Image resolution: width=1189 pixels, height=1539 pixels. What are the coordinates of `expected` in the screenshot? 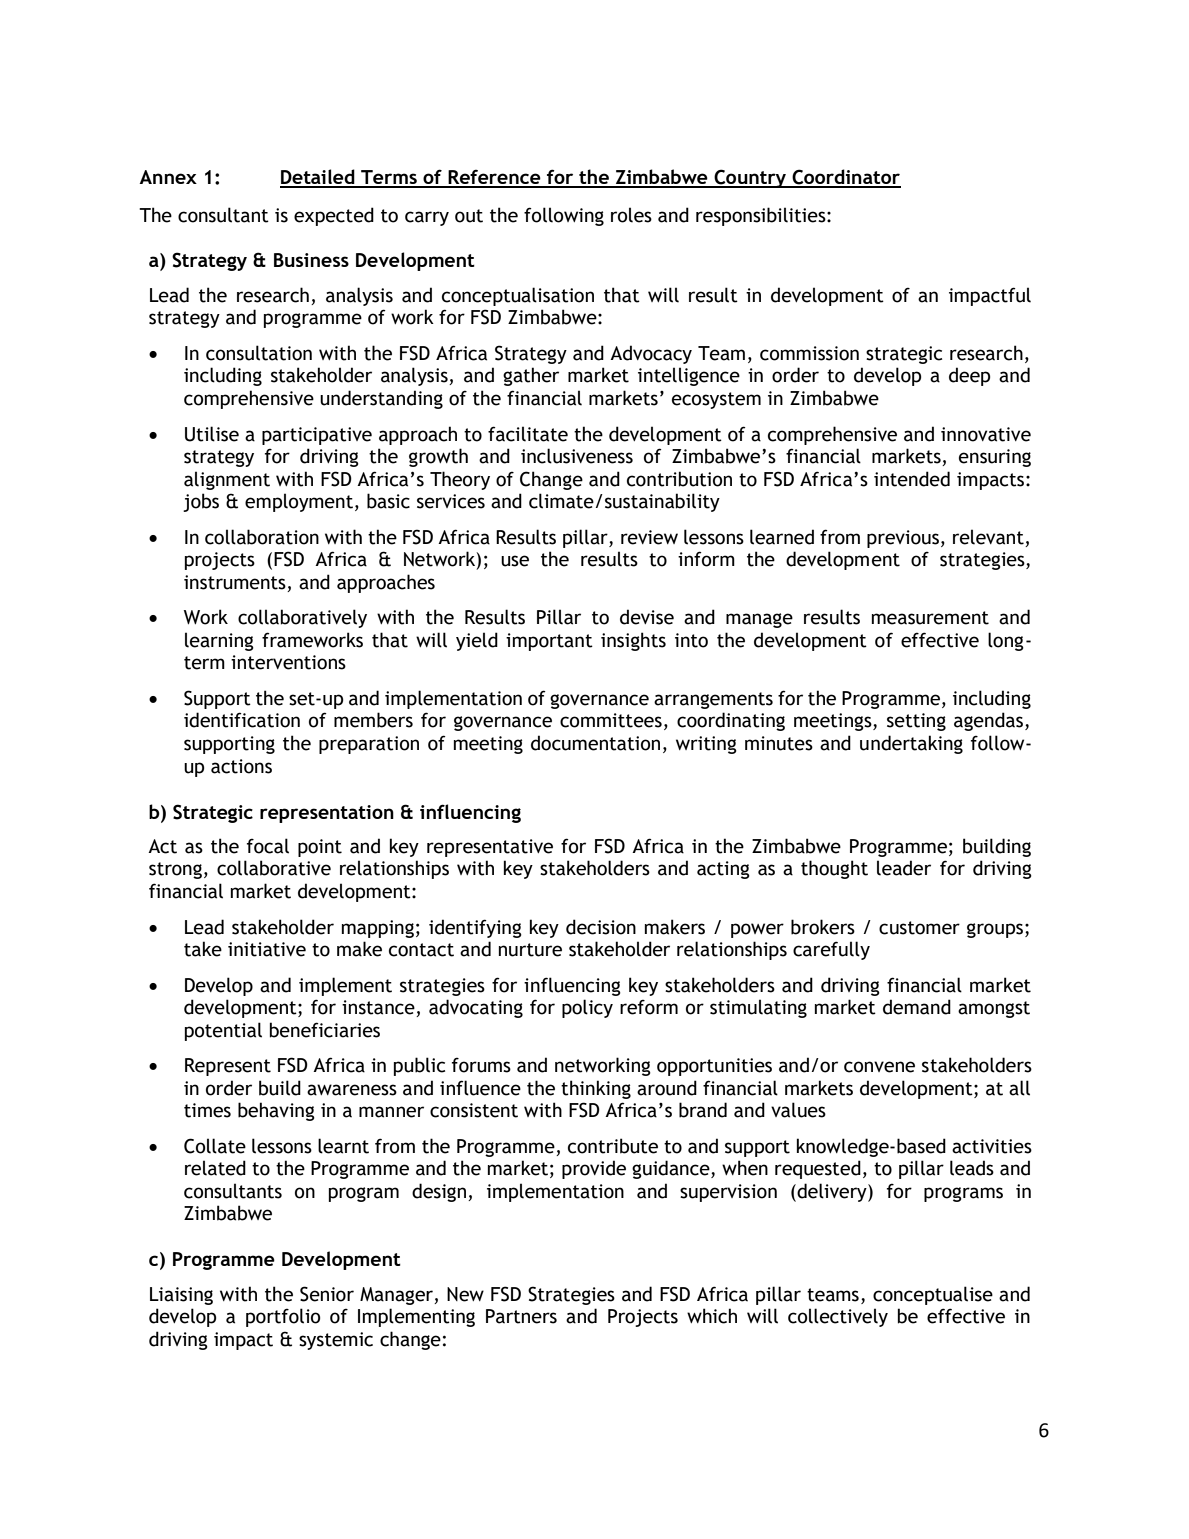 It's located at (334, 216).
